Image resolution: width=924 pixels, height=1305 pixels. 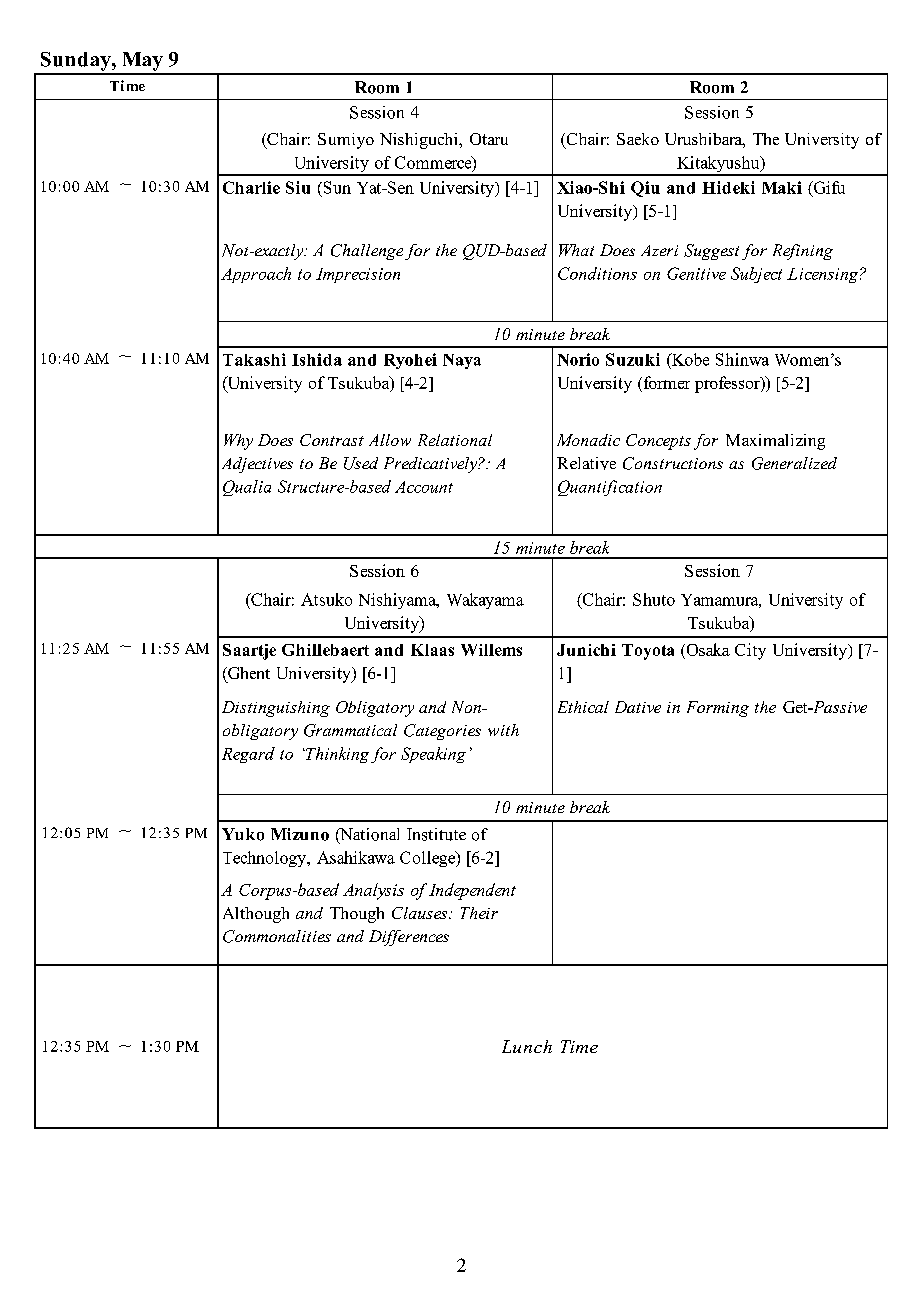 What do you see at coordinates (277, 936) in the screenshot?
I see `Commonalities` at bounding box center [277, 936].
